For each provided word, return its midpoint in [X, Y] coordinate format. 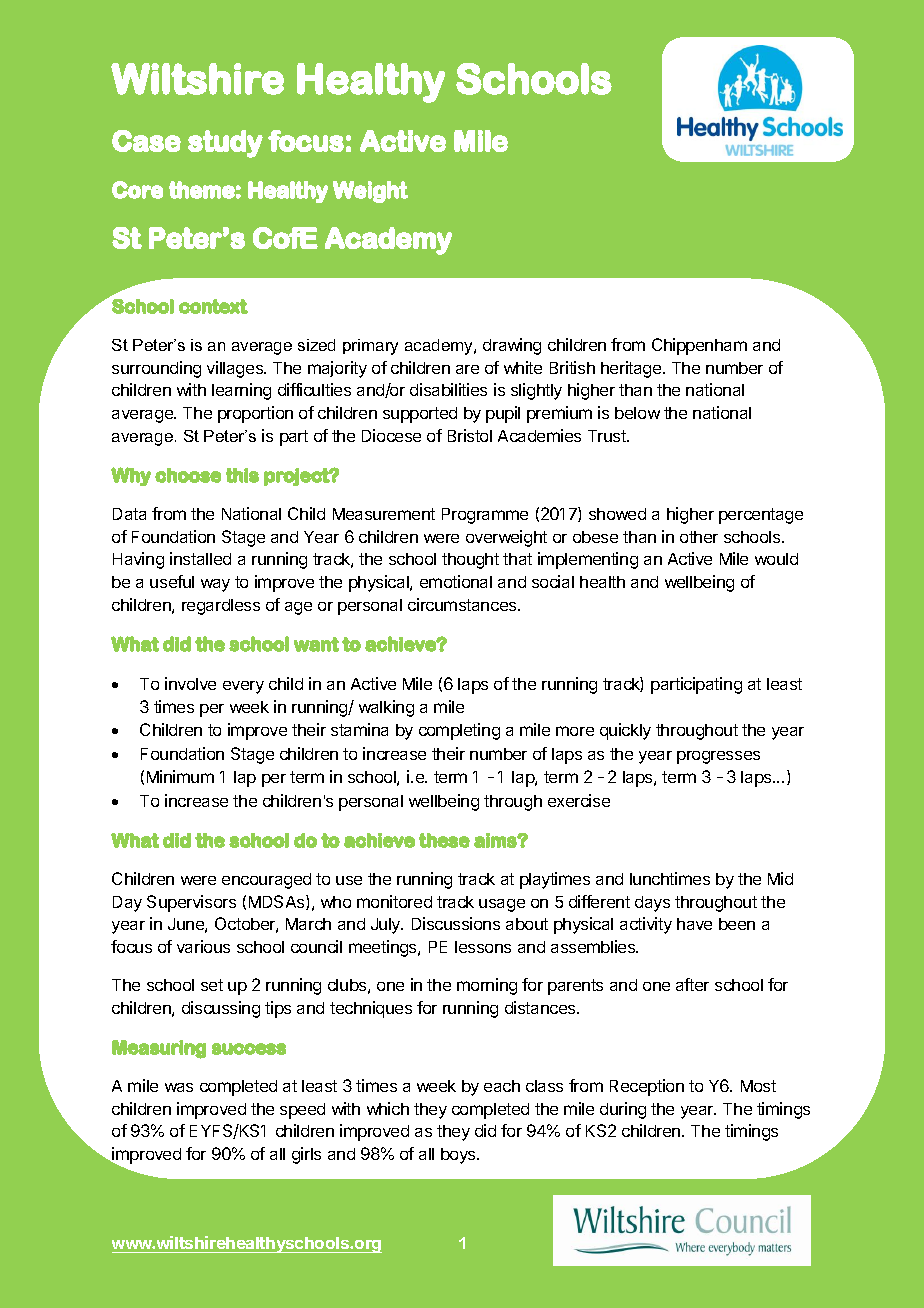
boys [459, 1156]
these [444, 840]
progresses [718, 757]
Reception [647, 1087]
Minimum [180, 776]
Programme [485, 516]
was [179, 1087]
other [699, 537]
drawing [512, 346]
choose [188, 475]
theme [202, 190]
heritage [632, 369]
